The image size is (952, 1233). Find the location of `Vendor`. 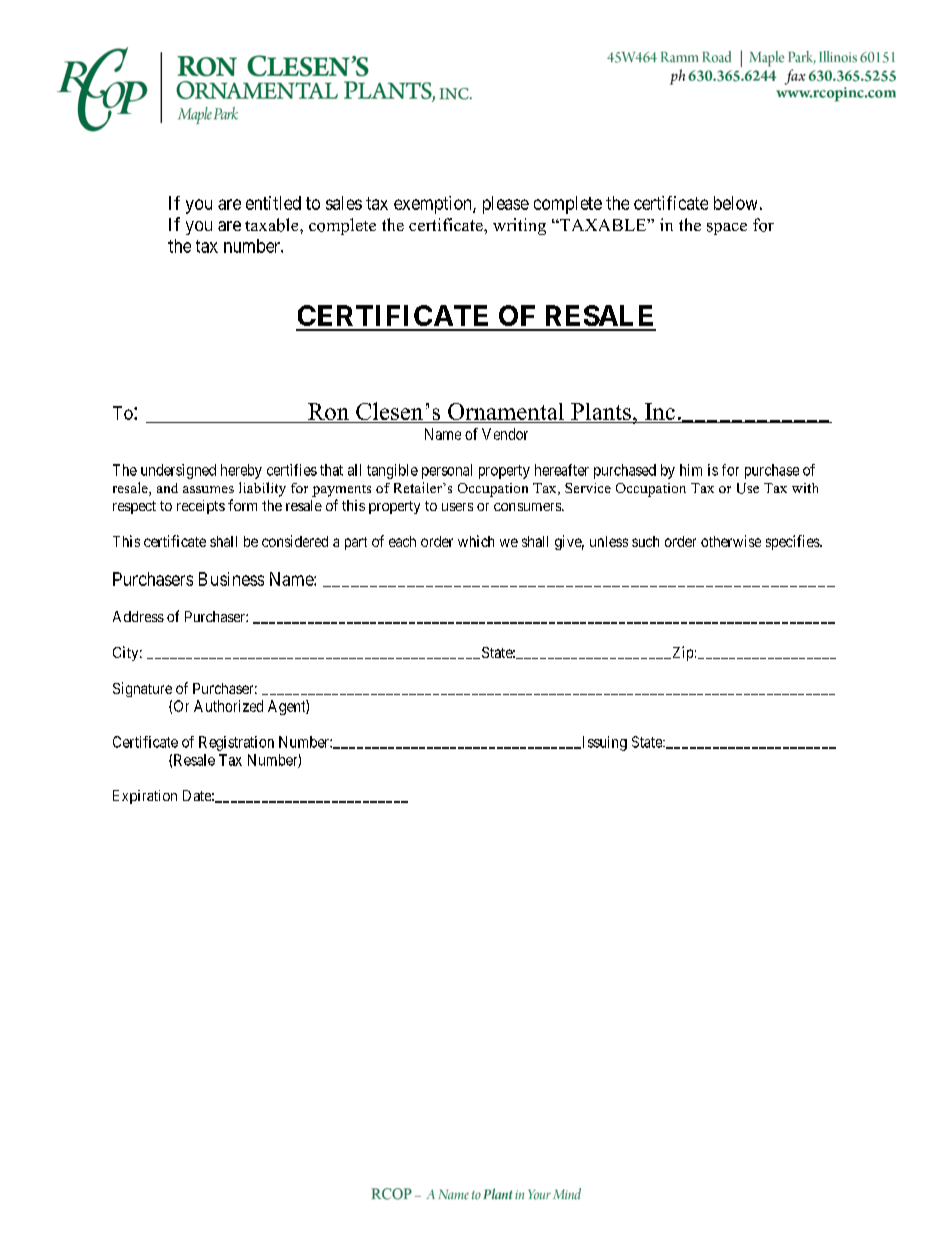

Vendor is located at coordinates (505, 434).
